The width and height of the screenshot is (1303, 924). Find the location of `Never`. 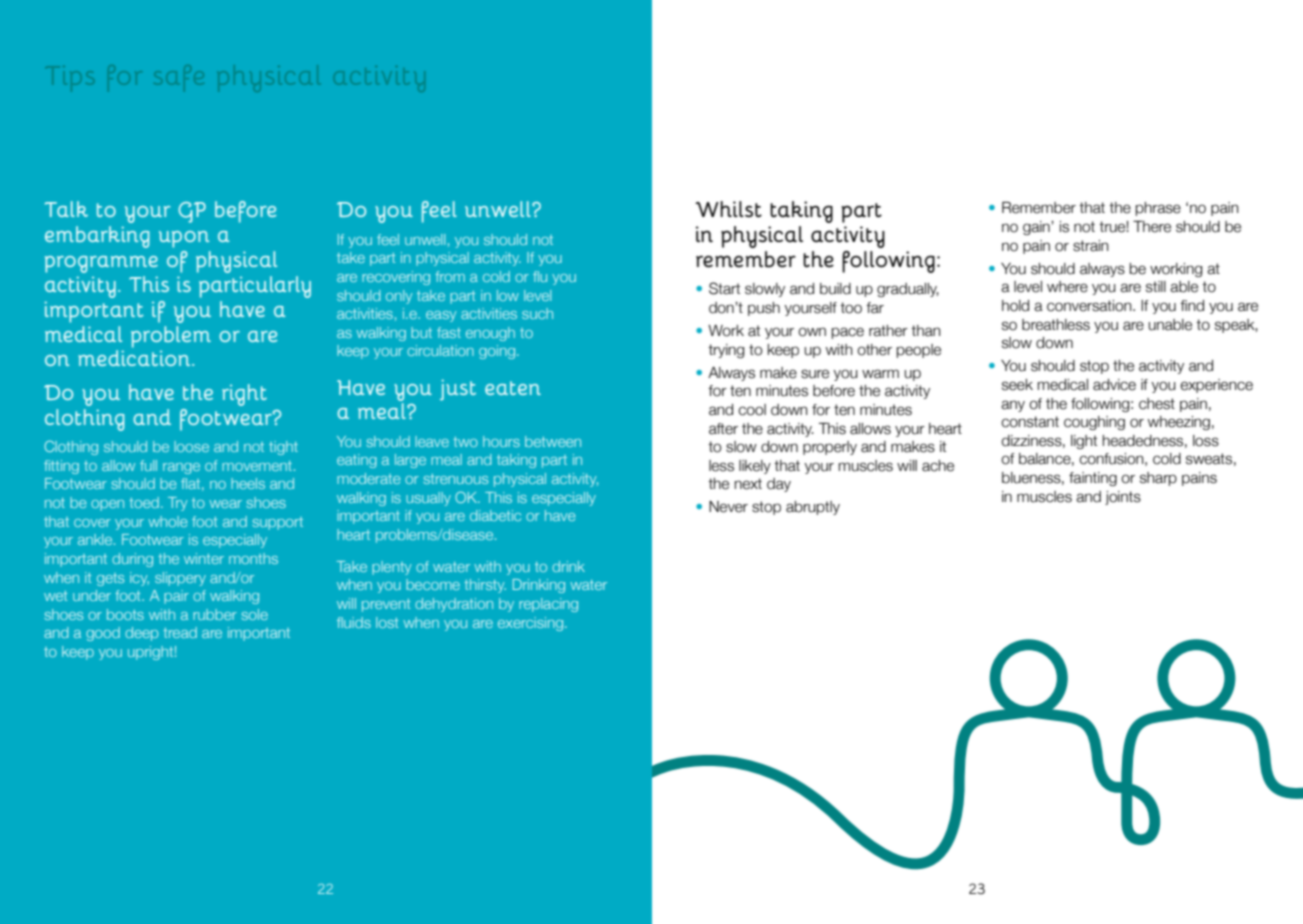

Never is located at coordinates (728, 507).
